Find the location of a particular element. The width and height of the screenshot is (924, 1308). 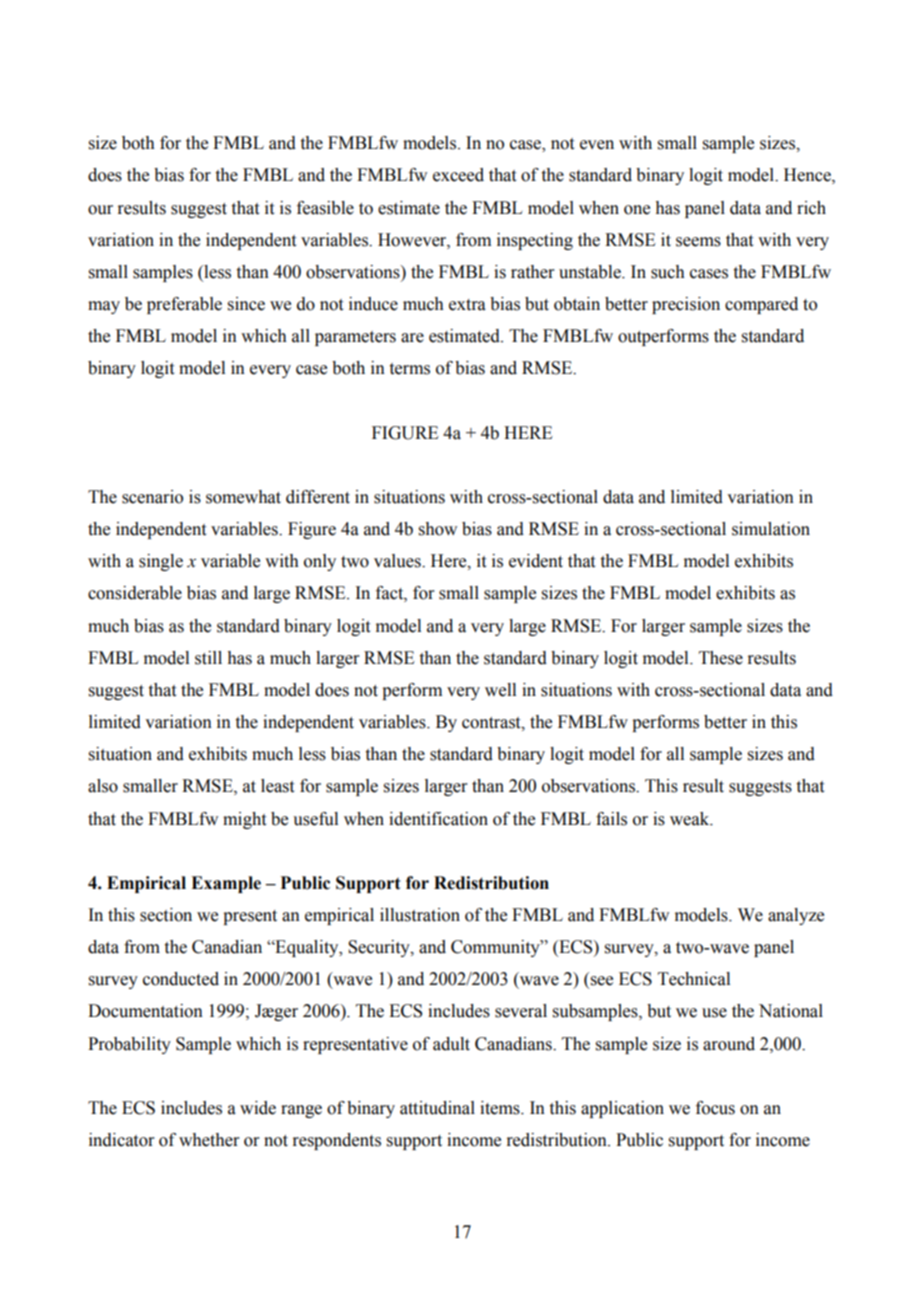

rich is located at coordinates (811, 208).
